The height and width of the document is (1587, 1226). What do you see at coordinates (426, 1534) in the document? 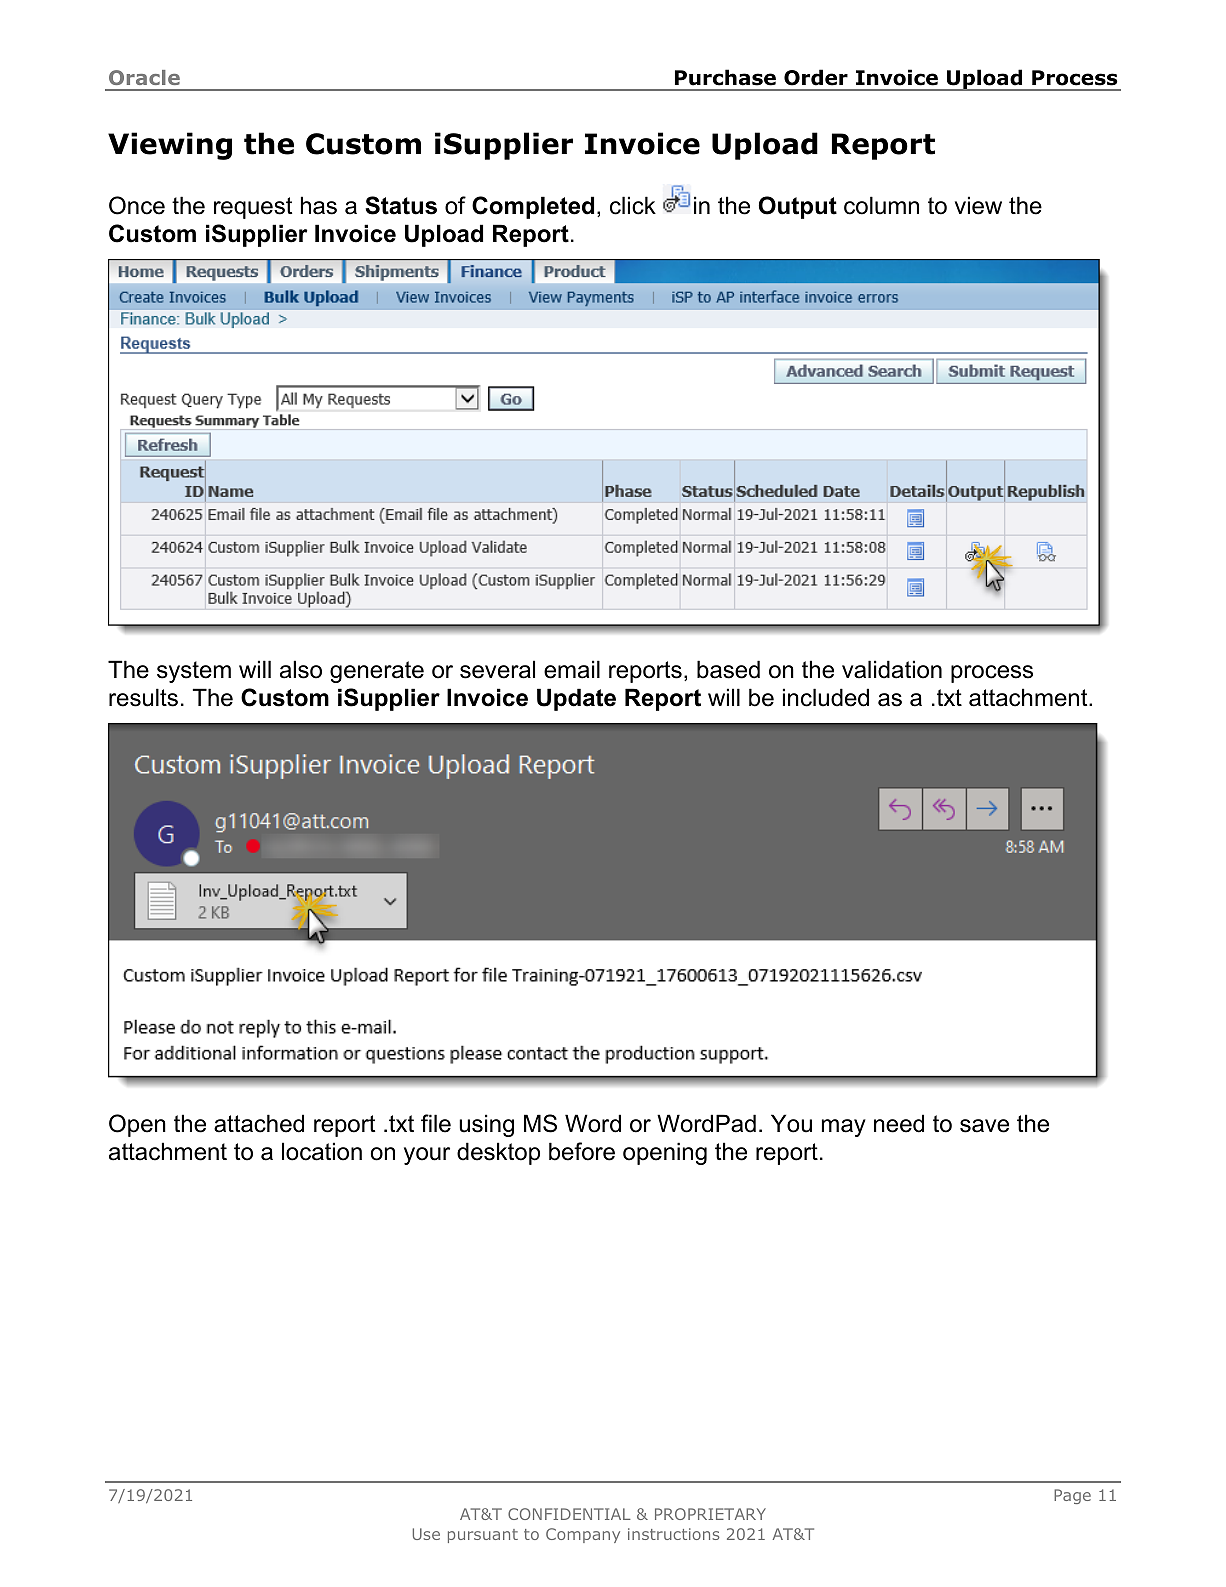
I see `Use` at bounding box center [426, 1534].
